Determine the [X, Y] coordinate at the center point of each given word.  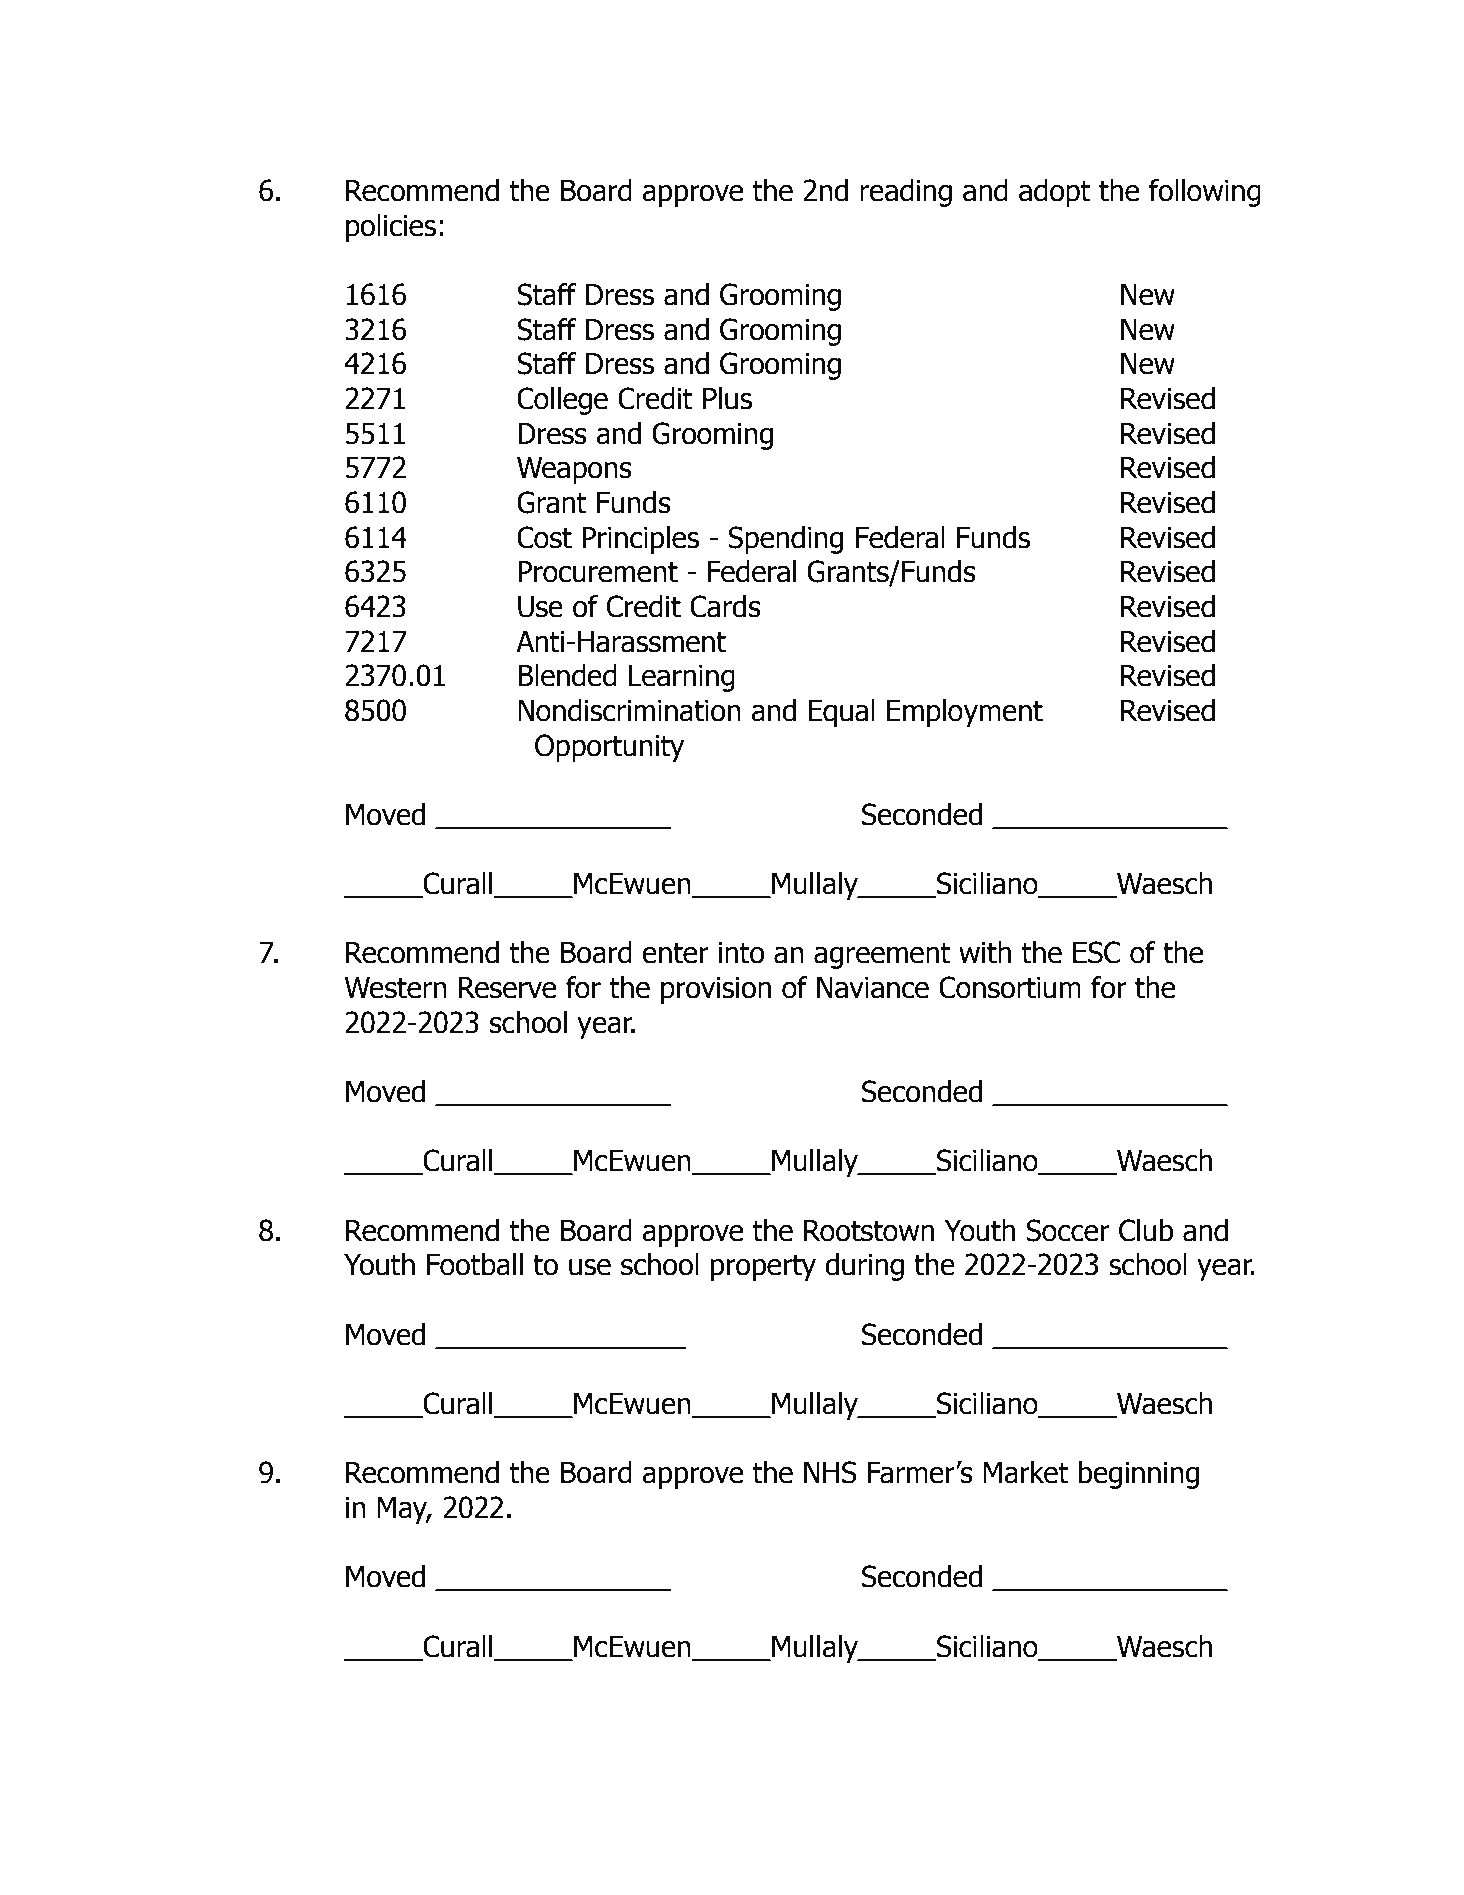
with [985, 952]
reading [906, 193]
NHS [830, 1472]
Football [475, 1264]
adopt [1055, 193]
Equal [841, 713]
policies [391, 228]
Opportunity [609, 748]
